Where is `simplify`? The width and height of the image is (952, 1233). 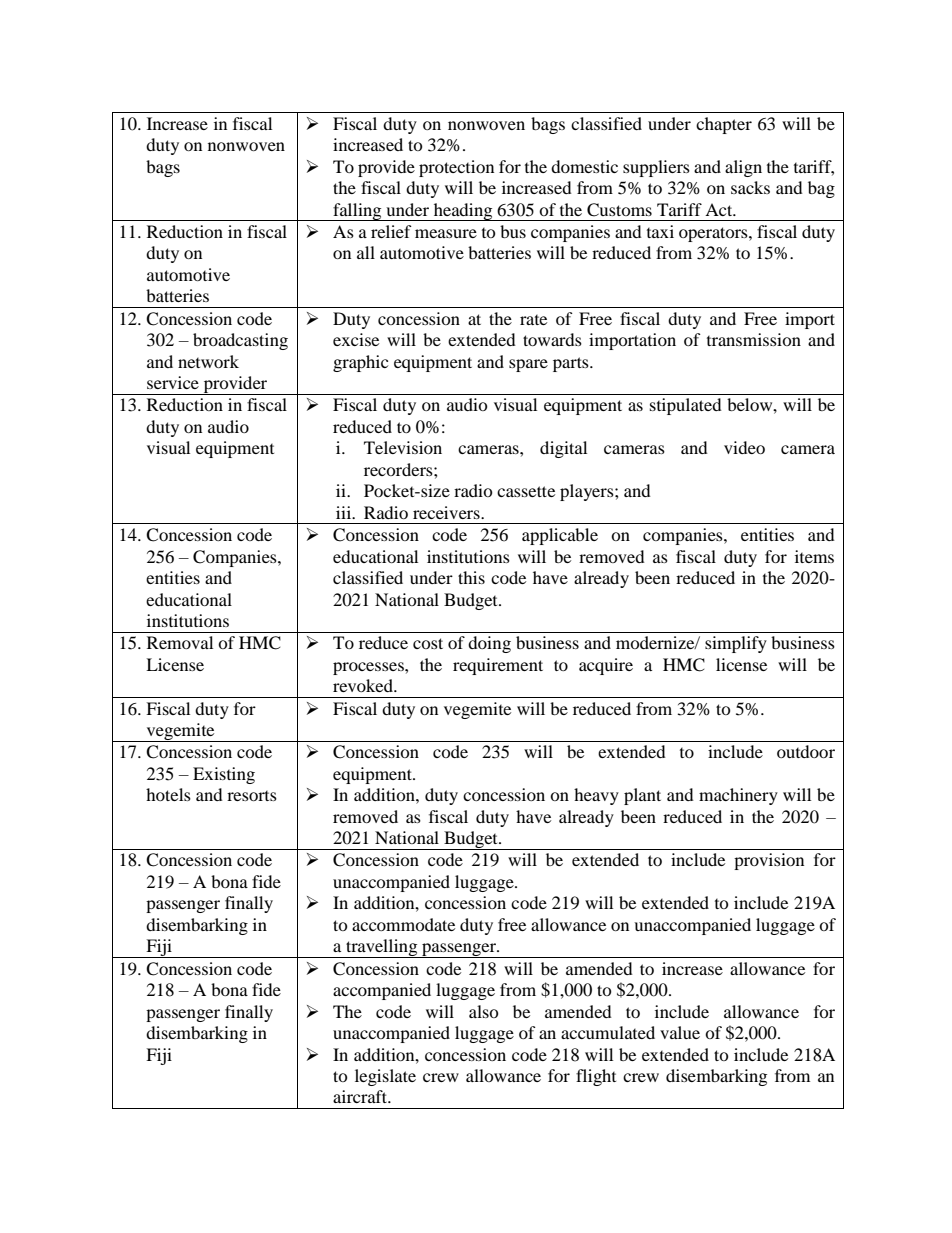
simplify is located at coordinates (736, 644).
